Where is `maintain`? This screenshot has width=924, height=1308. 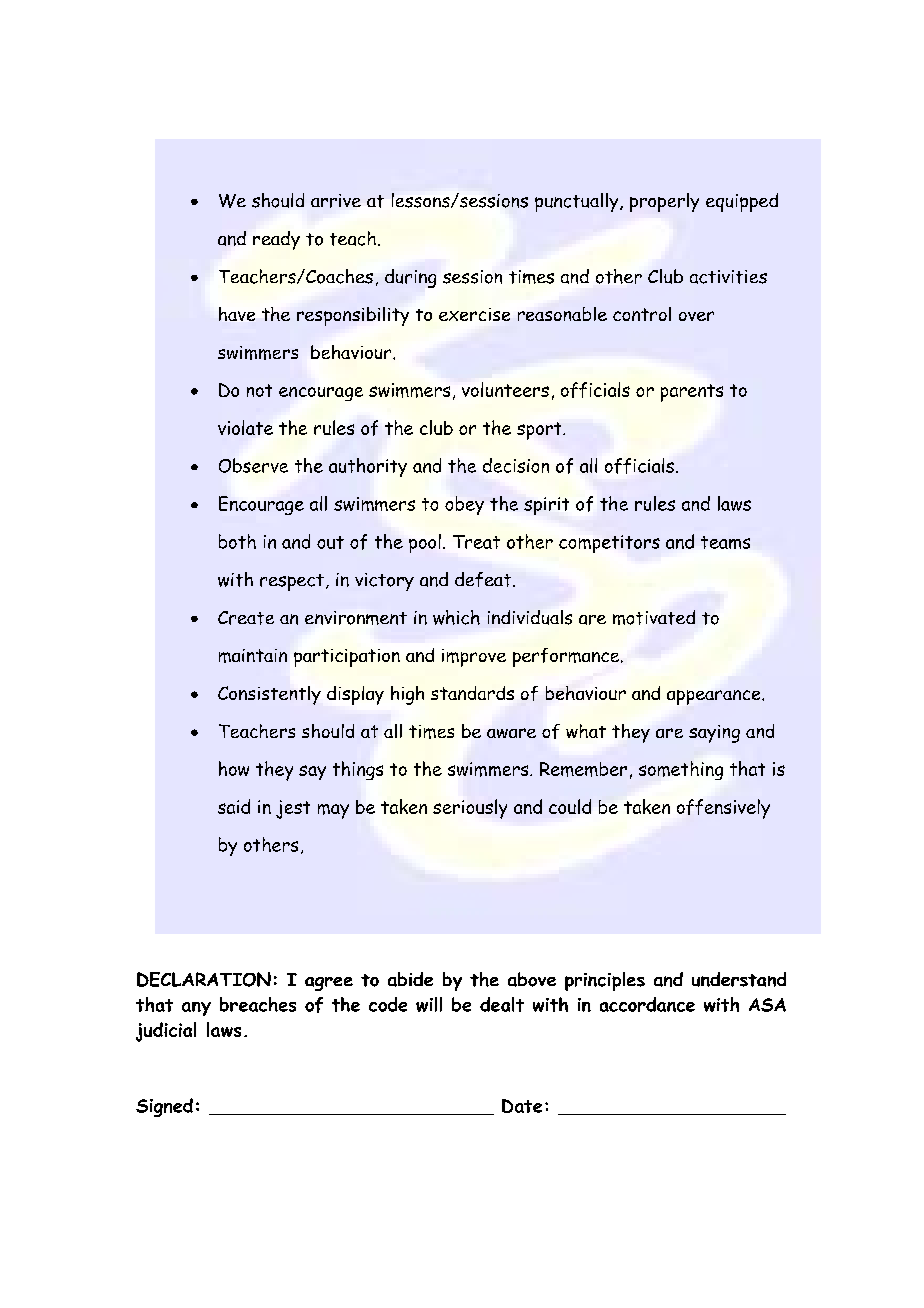 maintain is located at coordinates (253, 656).
